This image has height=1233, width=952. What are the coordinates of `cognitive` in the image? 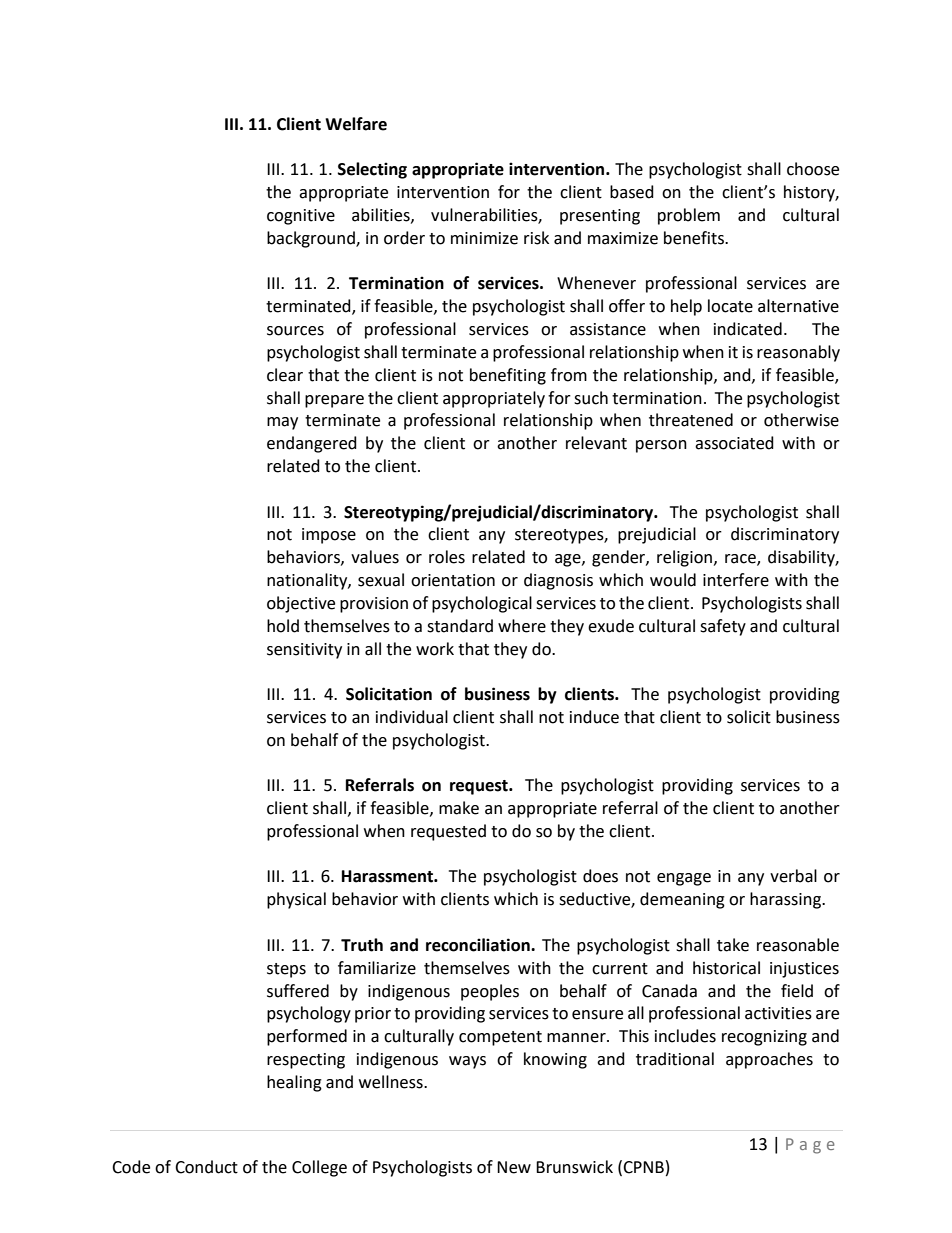 It's located at (301, 217).
